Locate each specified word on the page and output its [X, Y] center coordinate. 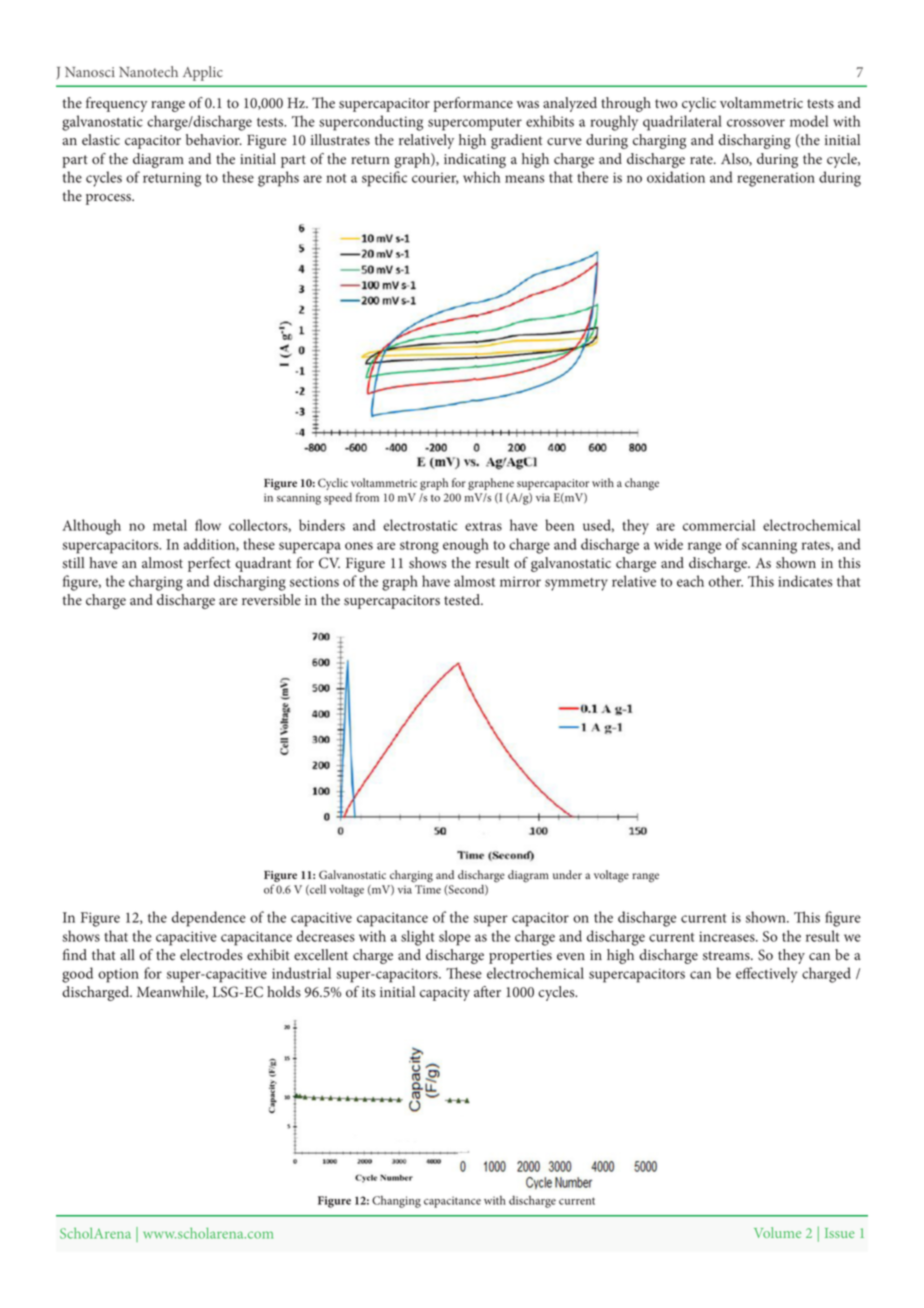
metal [170, 525]
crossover [756, 123]
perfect [209, 564]
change [642, 484]
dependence [209, 919]
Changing [396, 1202]
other [726, 581]
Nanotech [148, 71]
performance [473, 104]
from [367, 497]
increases [728, 936]
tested [463, 600]
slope [455, 938]
